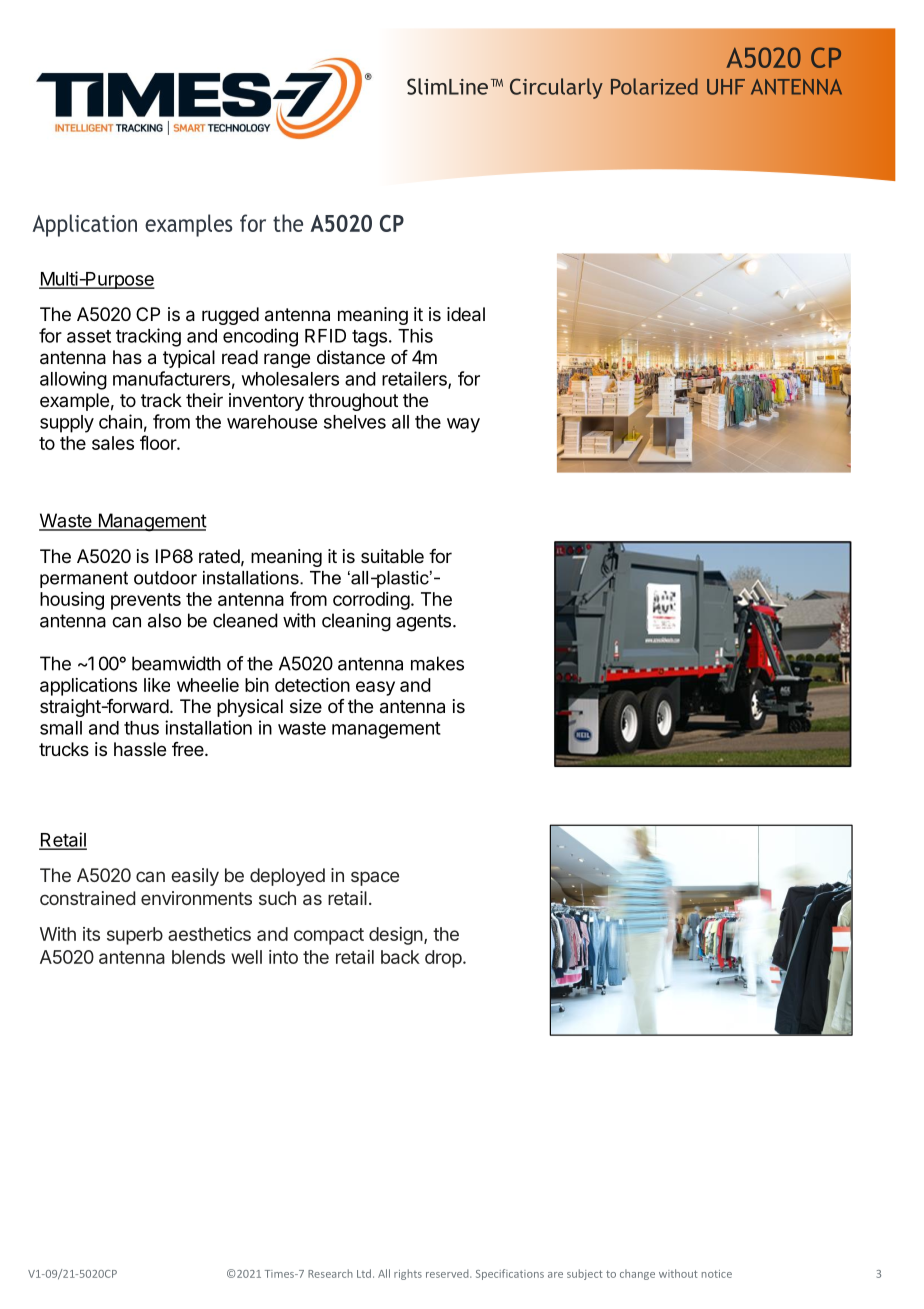  I want to click on Research, so click(330, 1273).
